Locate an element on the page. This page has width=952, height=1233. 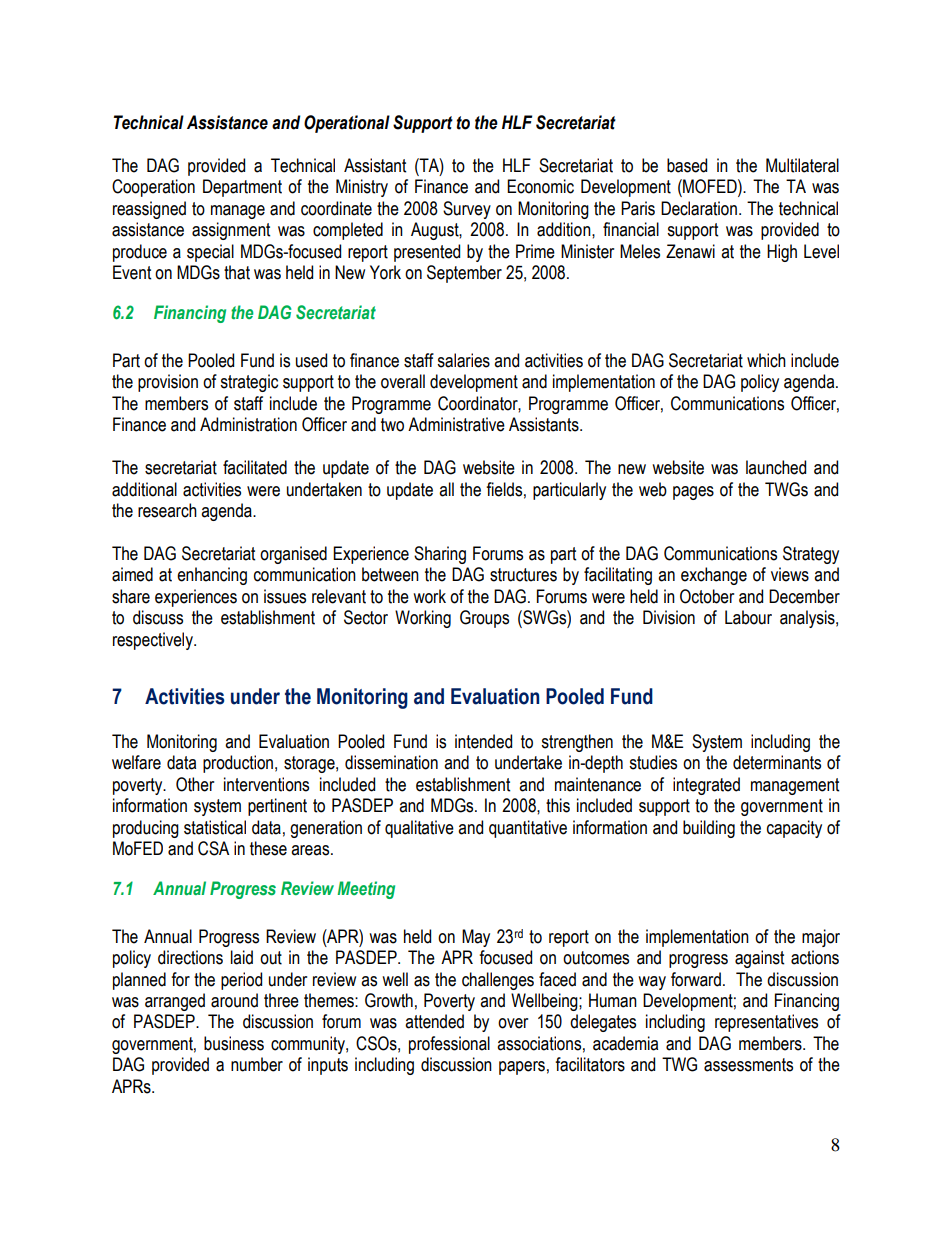
strategic is located at coordinates (249, 383).
